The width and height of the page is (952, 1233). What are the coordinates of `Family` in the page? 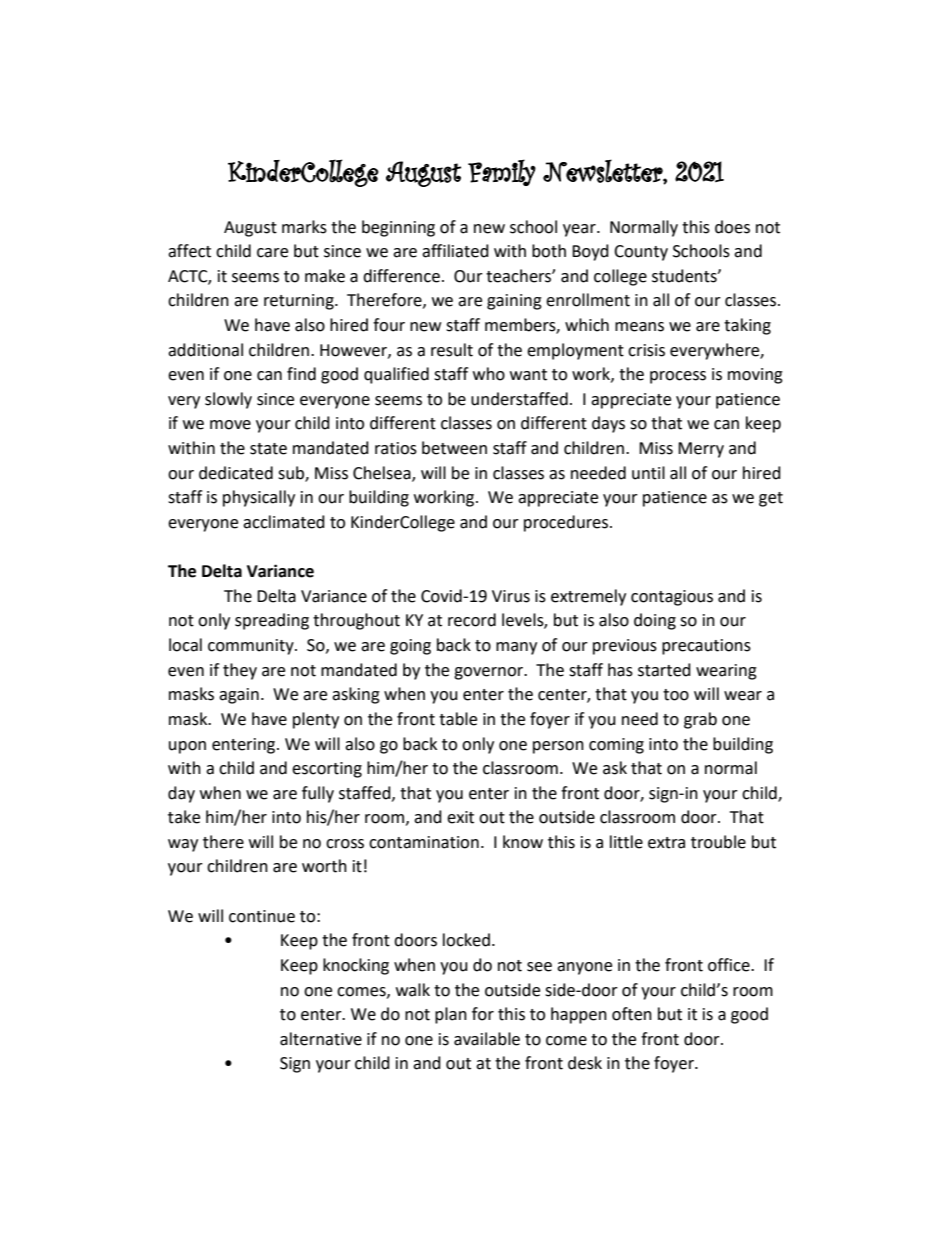 It's located at (502, 172).
